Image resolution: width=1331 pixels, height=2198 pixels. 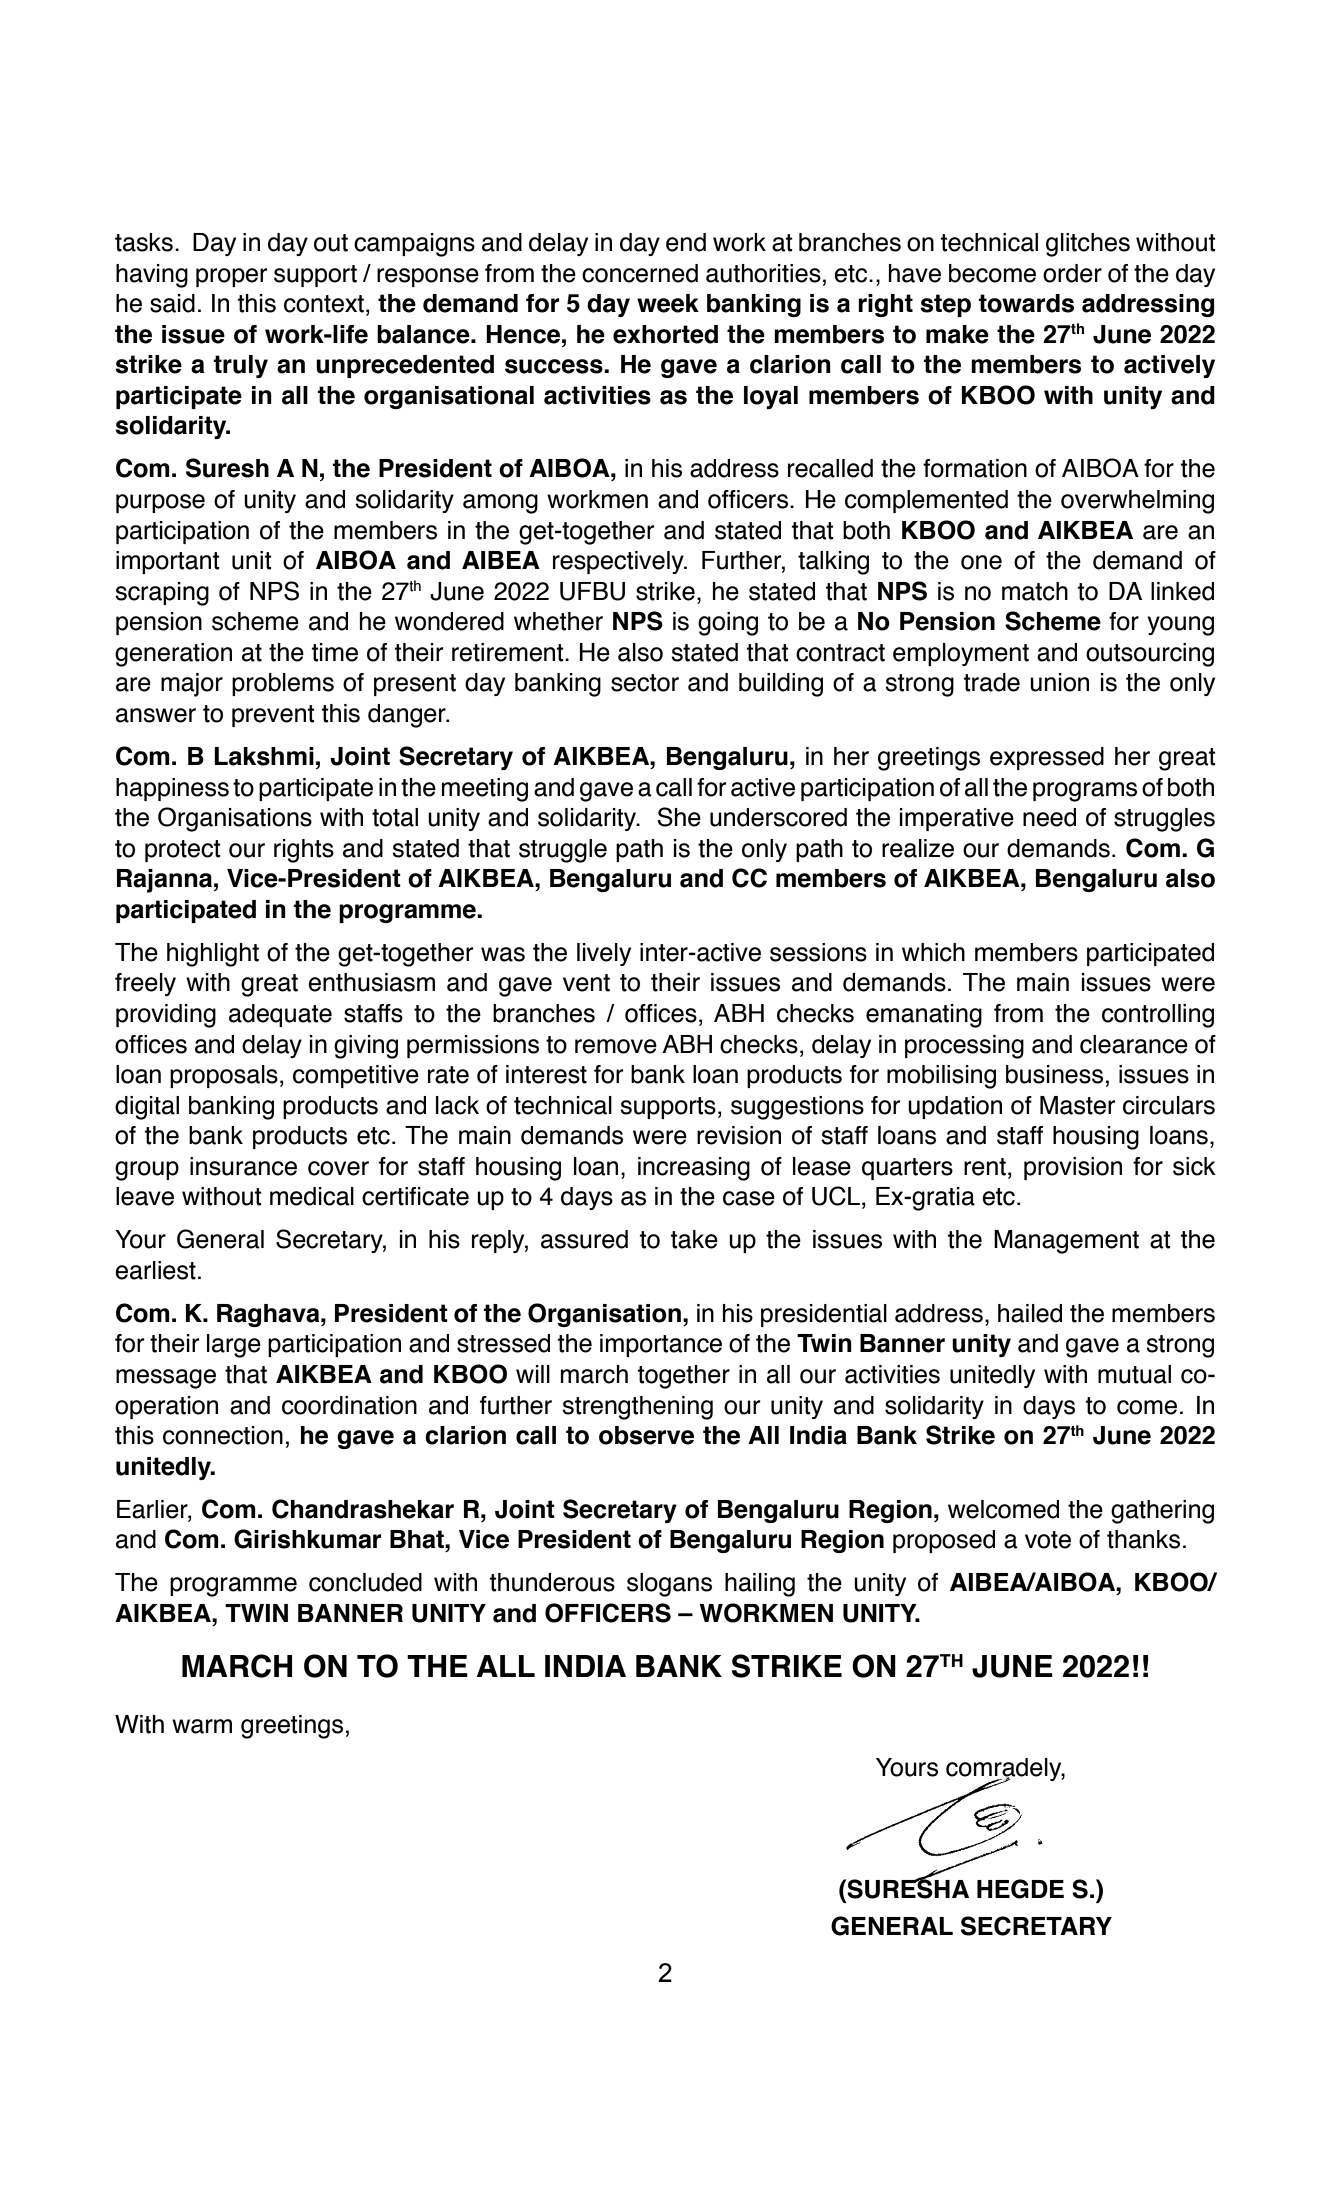 What do you see at coordinates (1047, 758) in the page?
I see `expressed` at bounding box center [1047, 758].
